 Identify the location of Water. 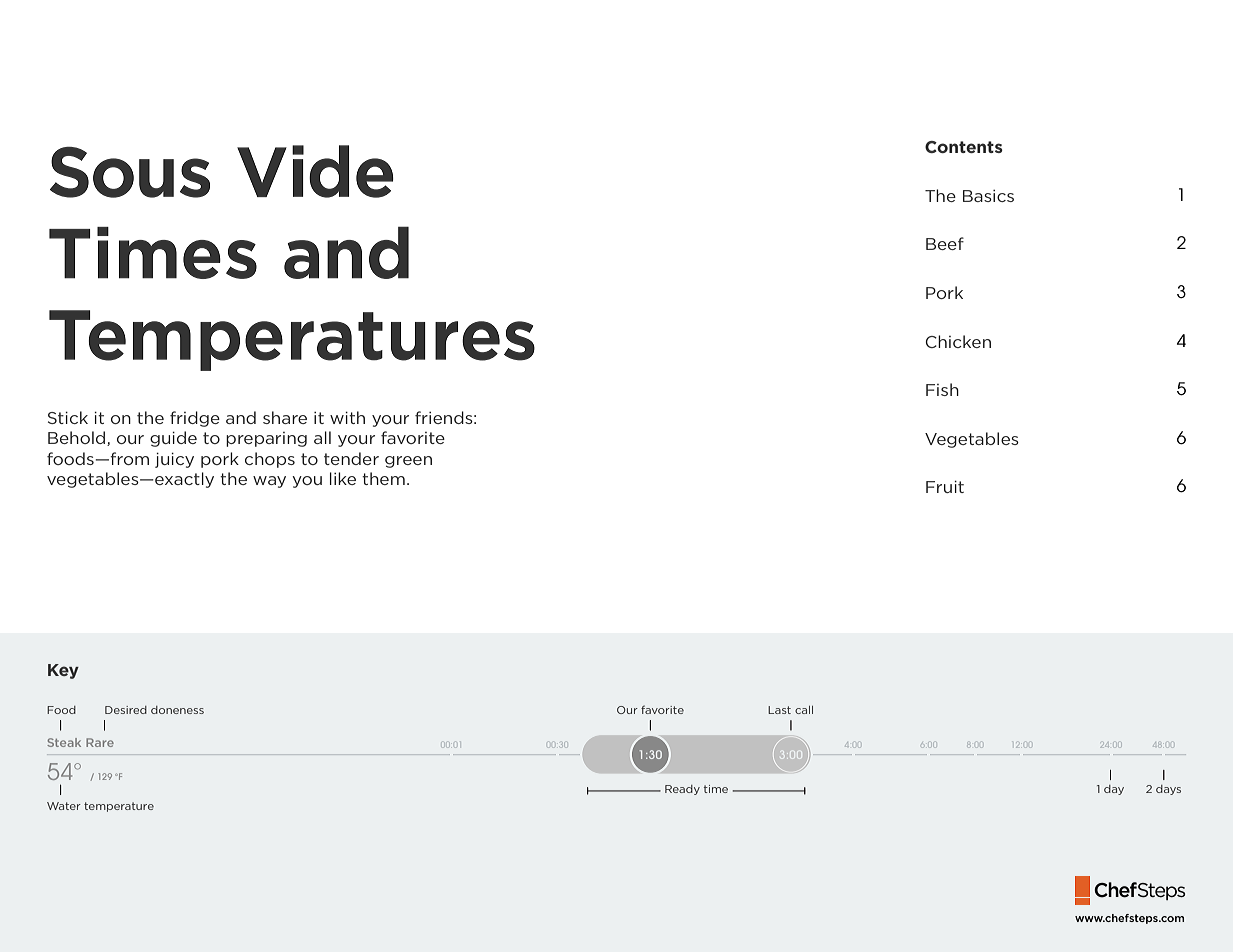
(64, 806).
